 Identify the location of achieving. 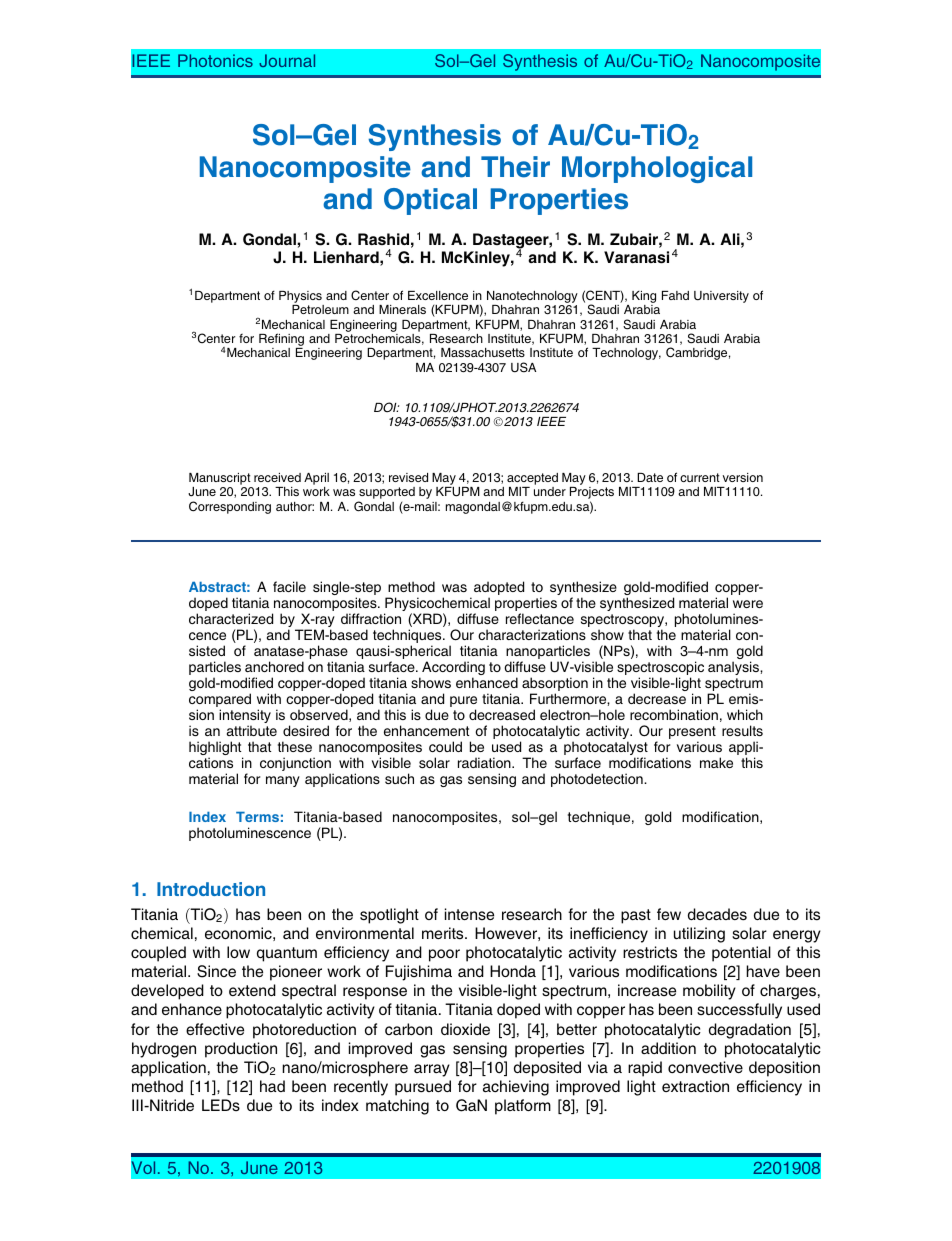
(516, 1088).
